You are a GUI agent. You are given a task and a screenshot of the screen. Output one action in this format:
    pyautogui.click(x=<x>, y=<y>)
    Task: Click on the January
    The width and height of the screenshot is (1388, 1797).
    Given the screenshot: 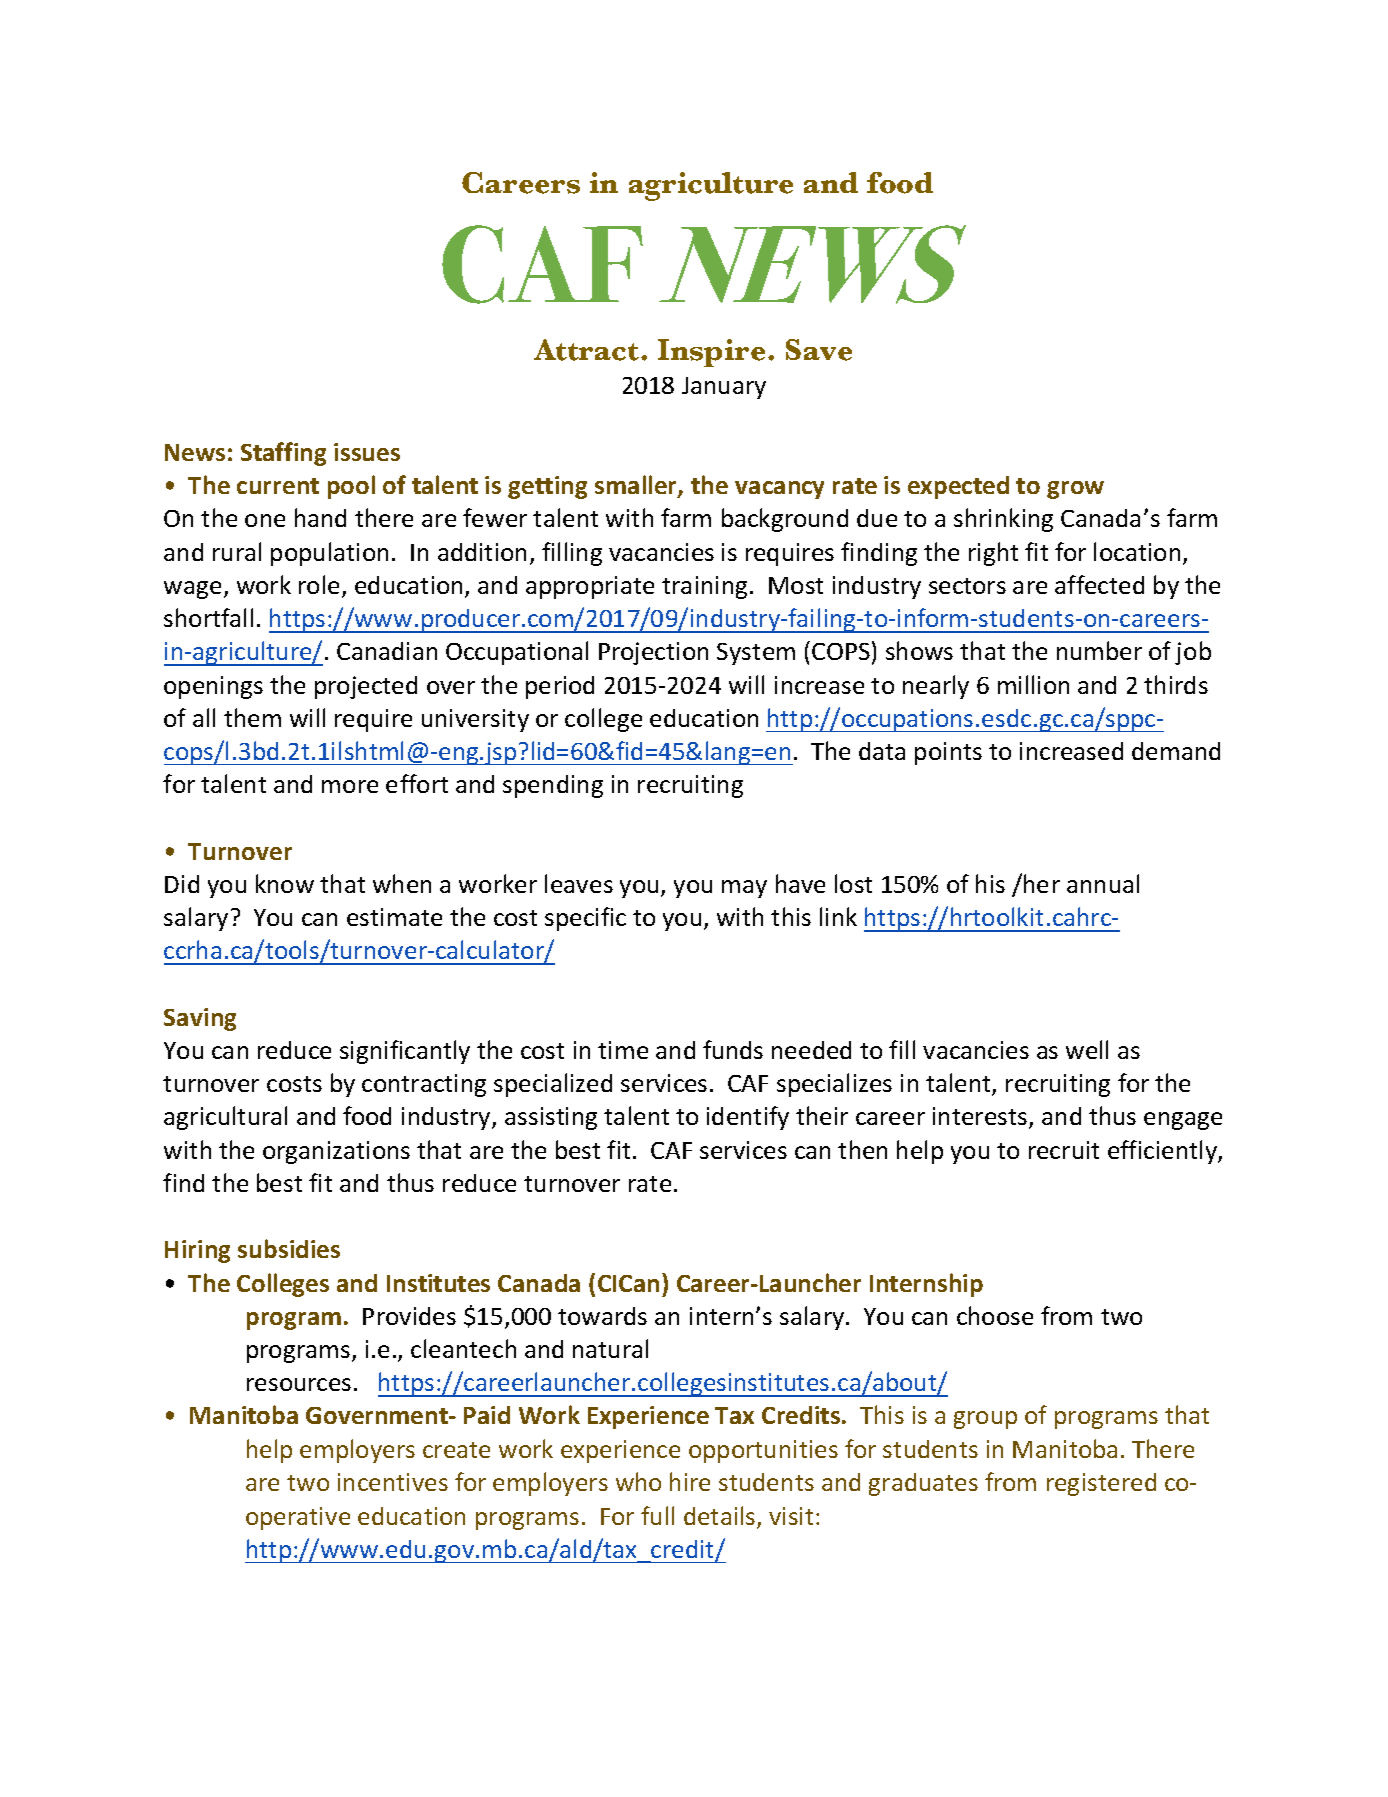 What is the action you would take?
    pyautogui.click(x=724, y=388)
